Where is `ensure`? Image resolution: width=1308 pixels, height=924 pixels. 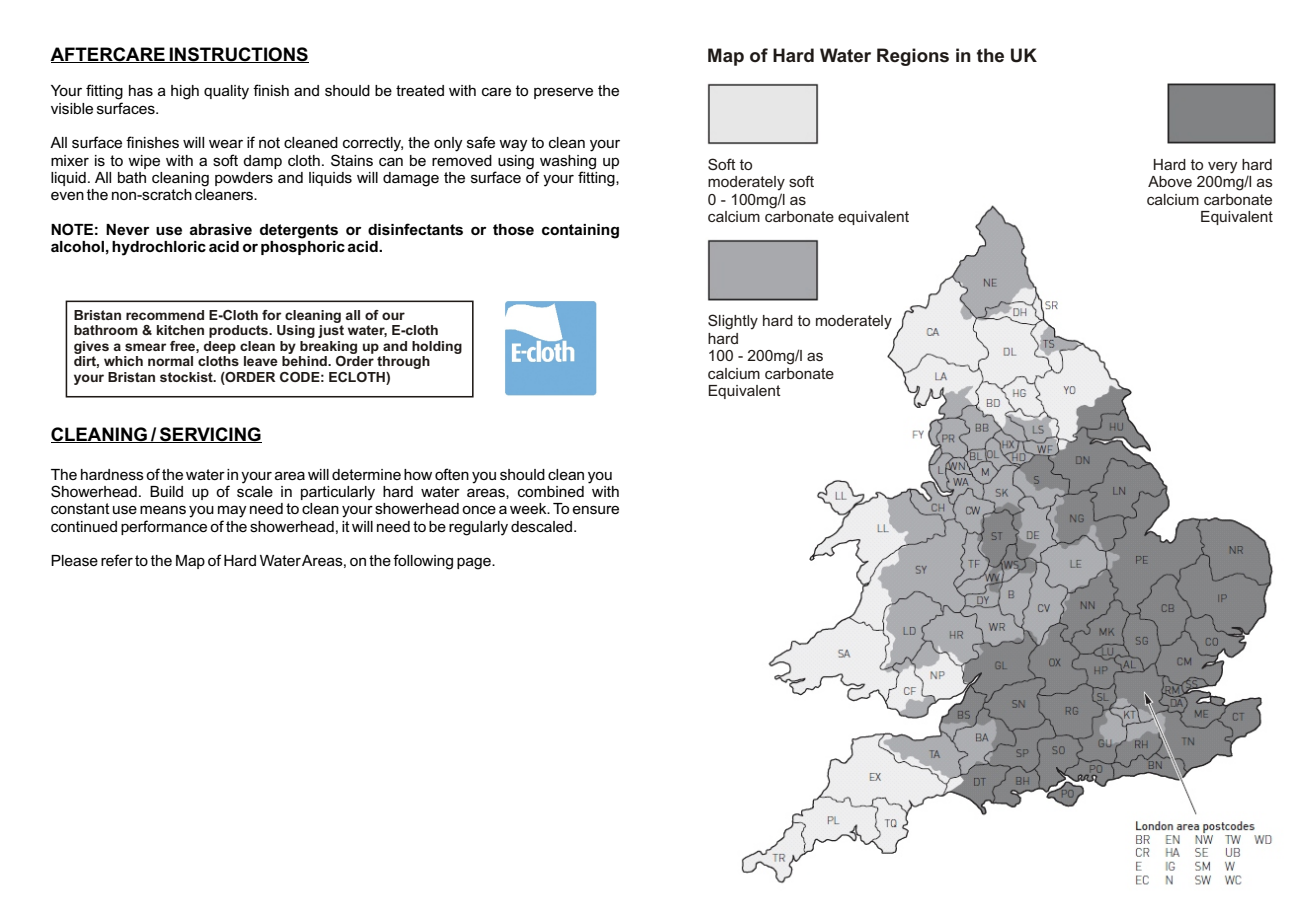 ensure is located at coordinates (596, 509).
